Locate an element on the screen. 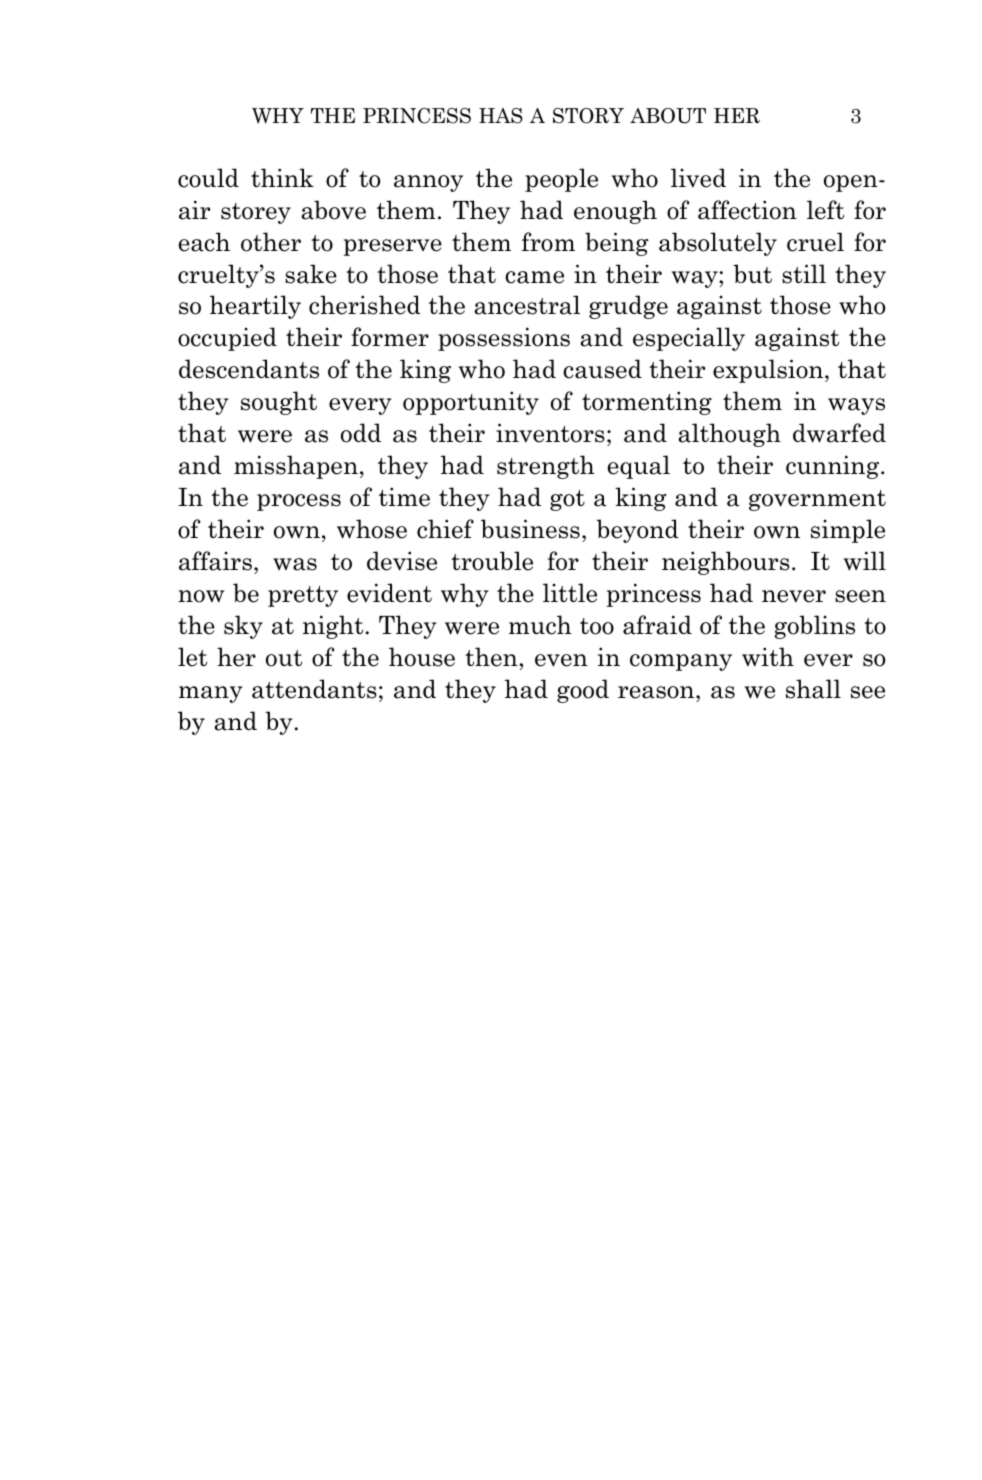 The image size is (982, 1480). Has is located at coordinates (501, 116).
